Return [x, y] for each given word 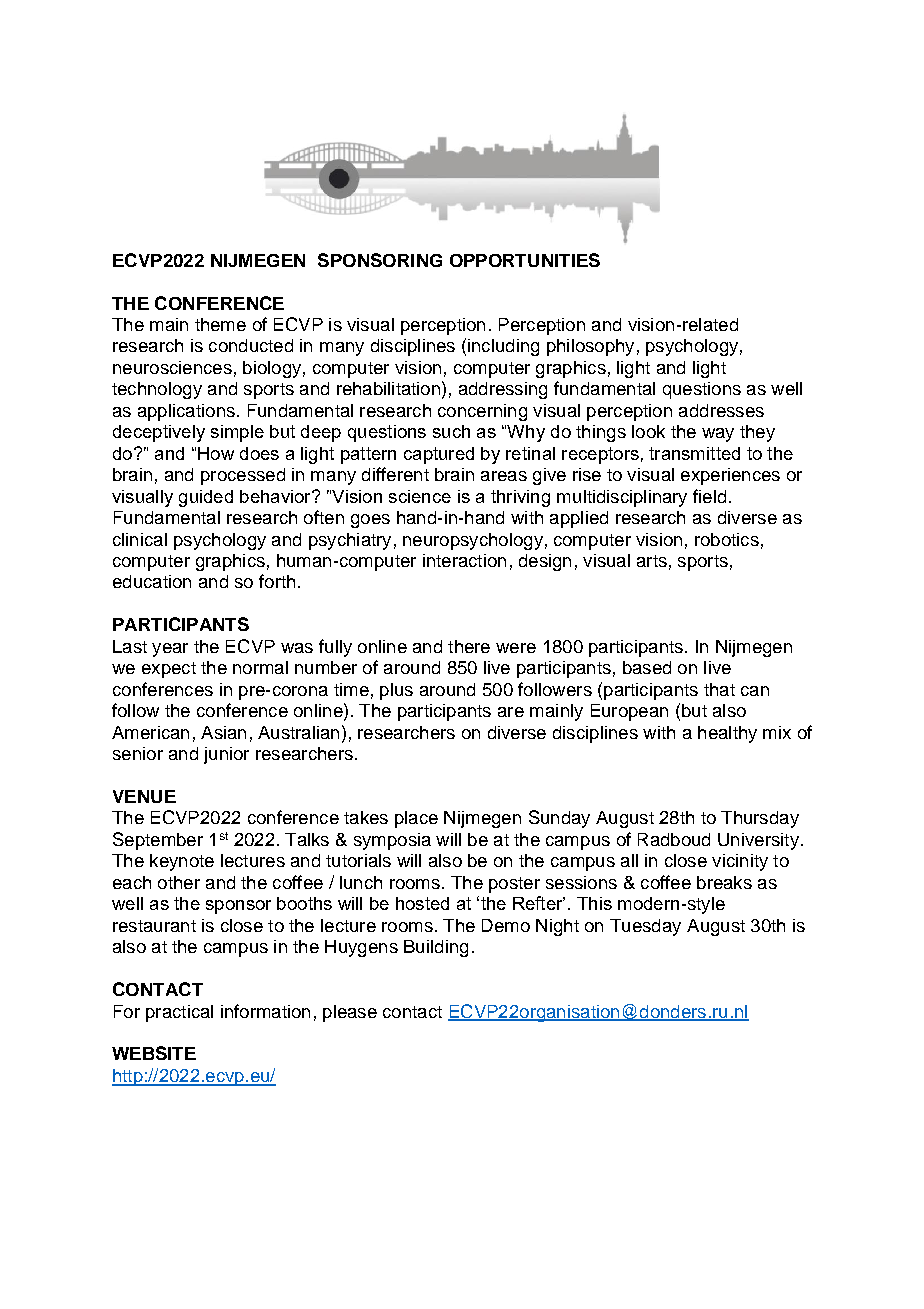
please [350, 1013]
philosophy [590, 347]
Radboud [674, 839]
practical [179, 1013]
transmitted [694, 453]
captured [439, 455]
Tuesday [645, 927]
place [416, 819]
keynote [182, 862]
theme [220, 324]
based [647, 667]
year [170, 650]
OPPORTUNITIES [525, 260]
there [469, 646]
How [216, 453]
